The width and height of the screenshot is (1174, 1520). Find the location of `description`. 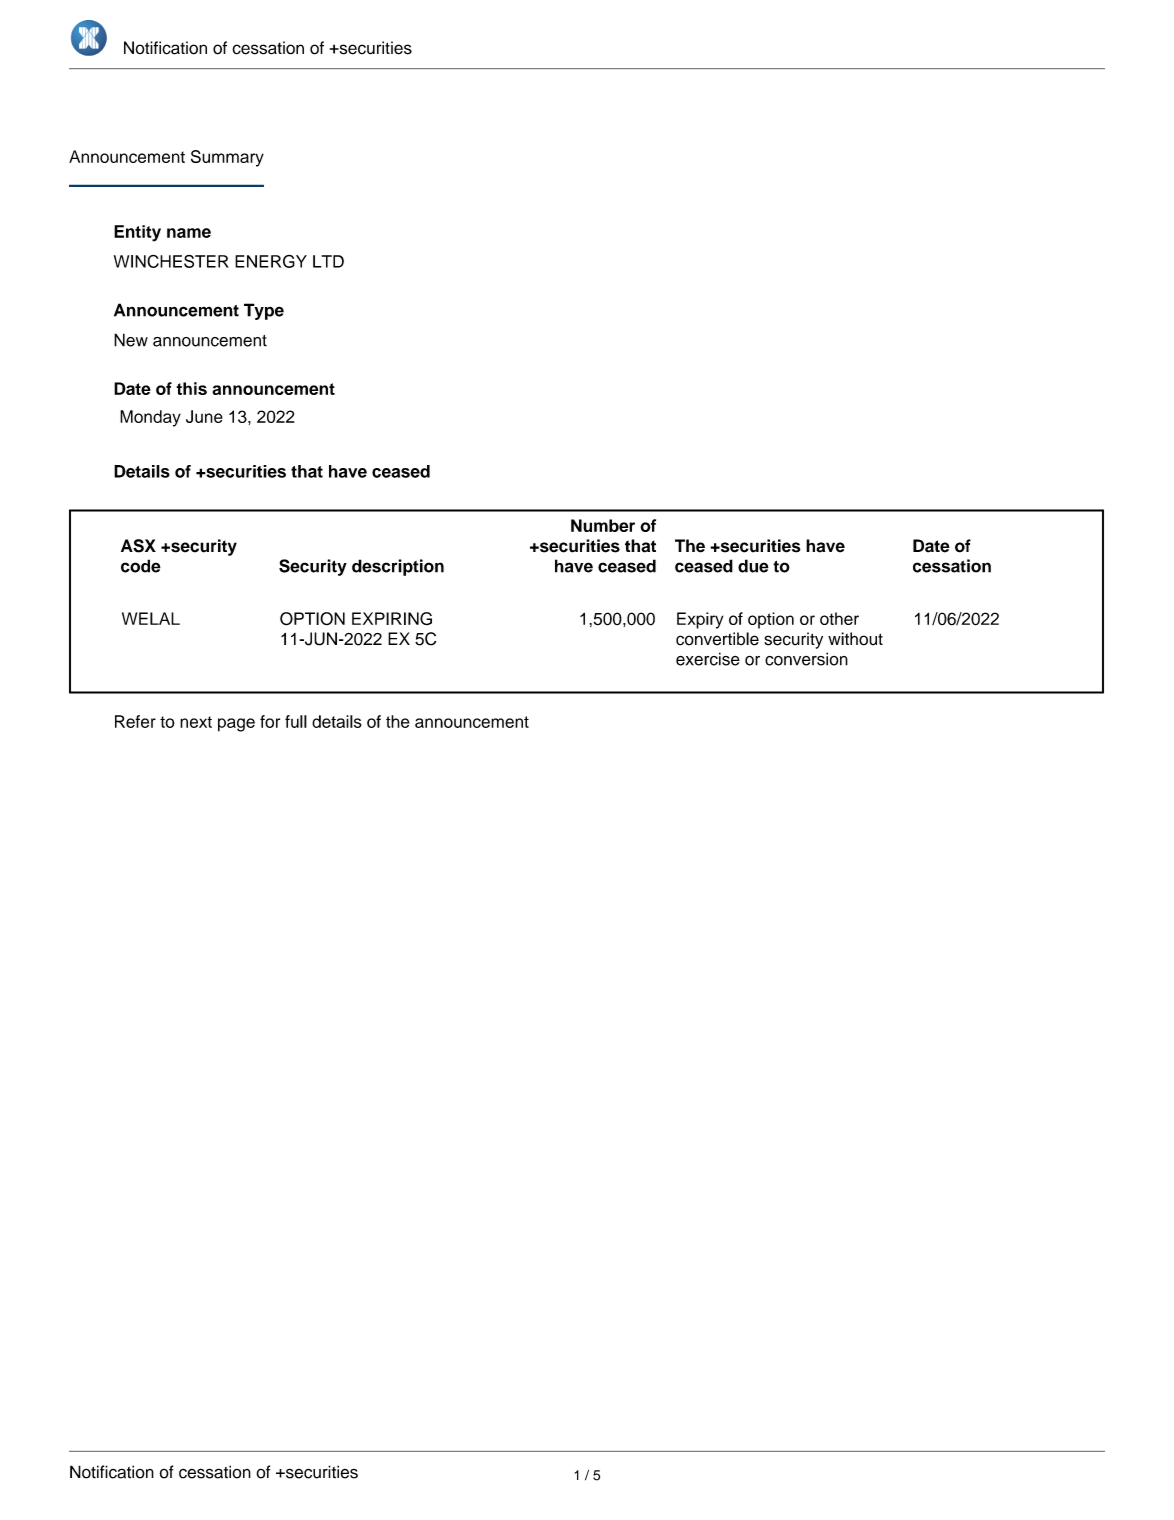

description is located at coordinates (398, 567).
